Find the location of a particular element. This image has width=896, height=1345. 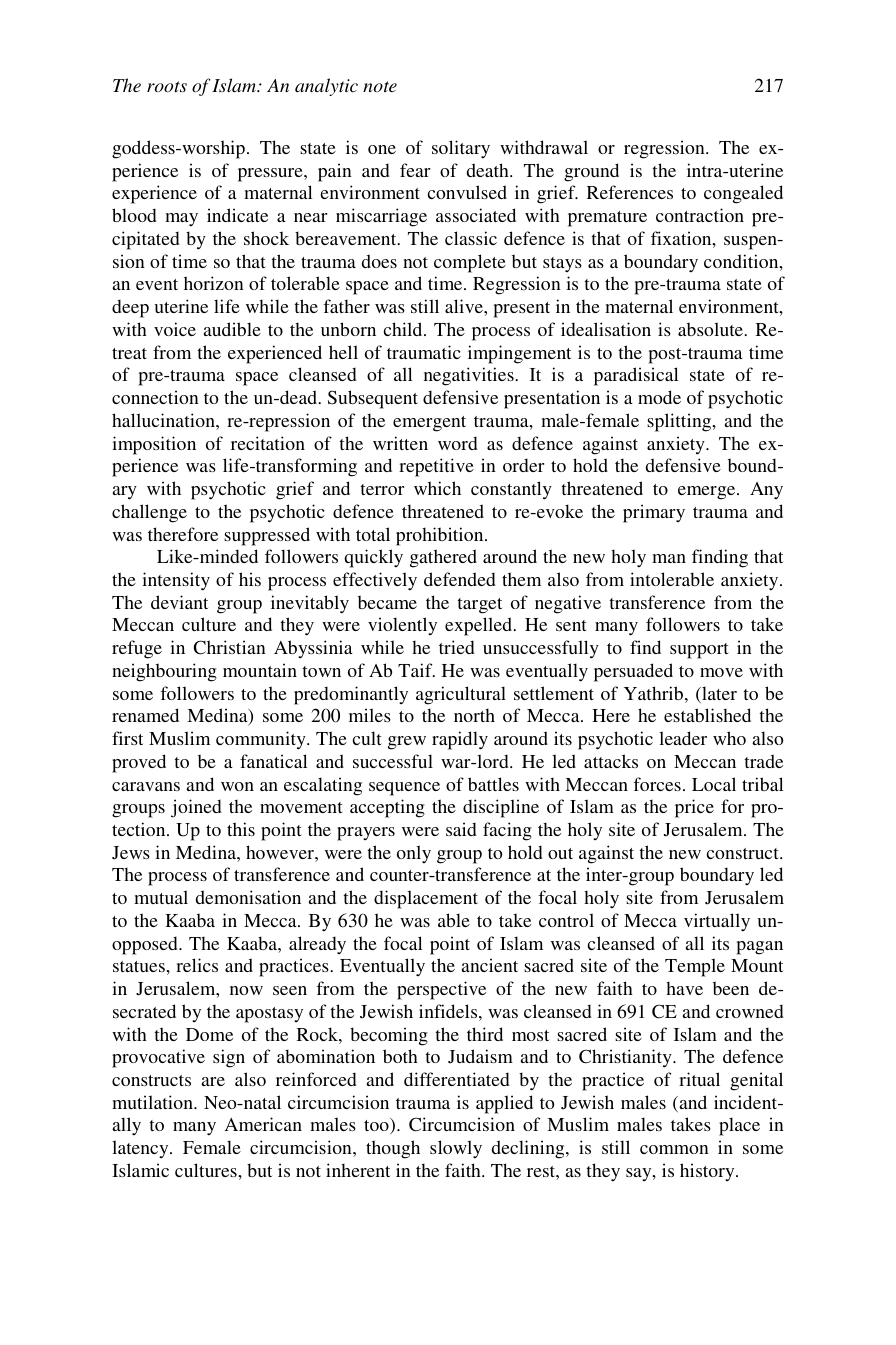

American is located at coordinates (263, 1124).
